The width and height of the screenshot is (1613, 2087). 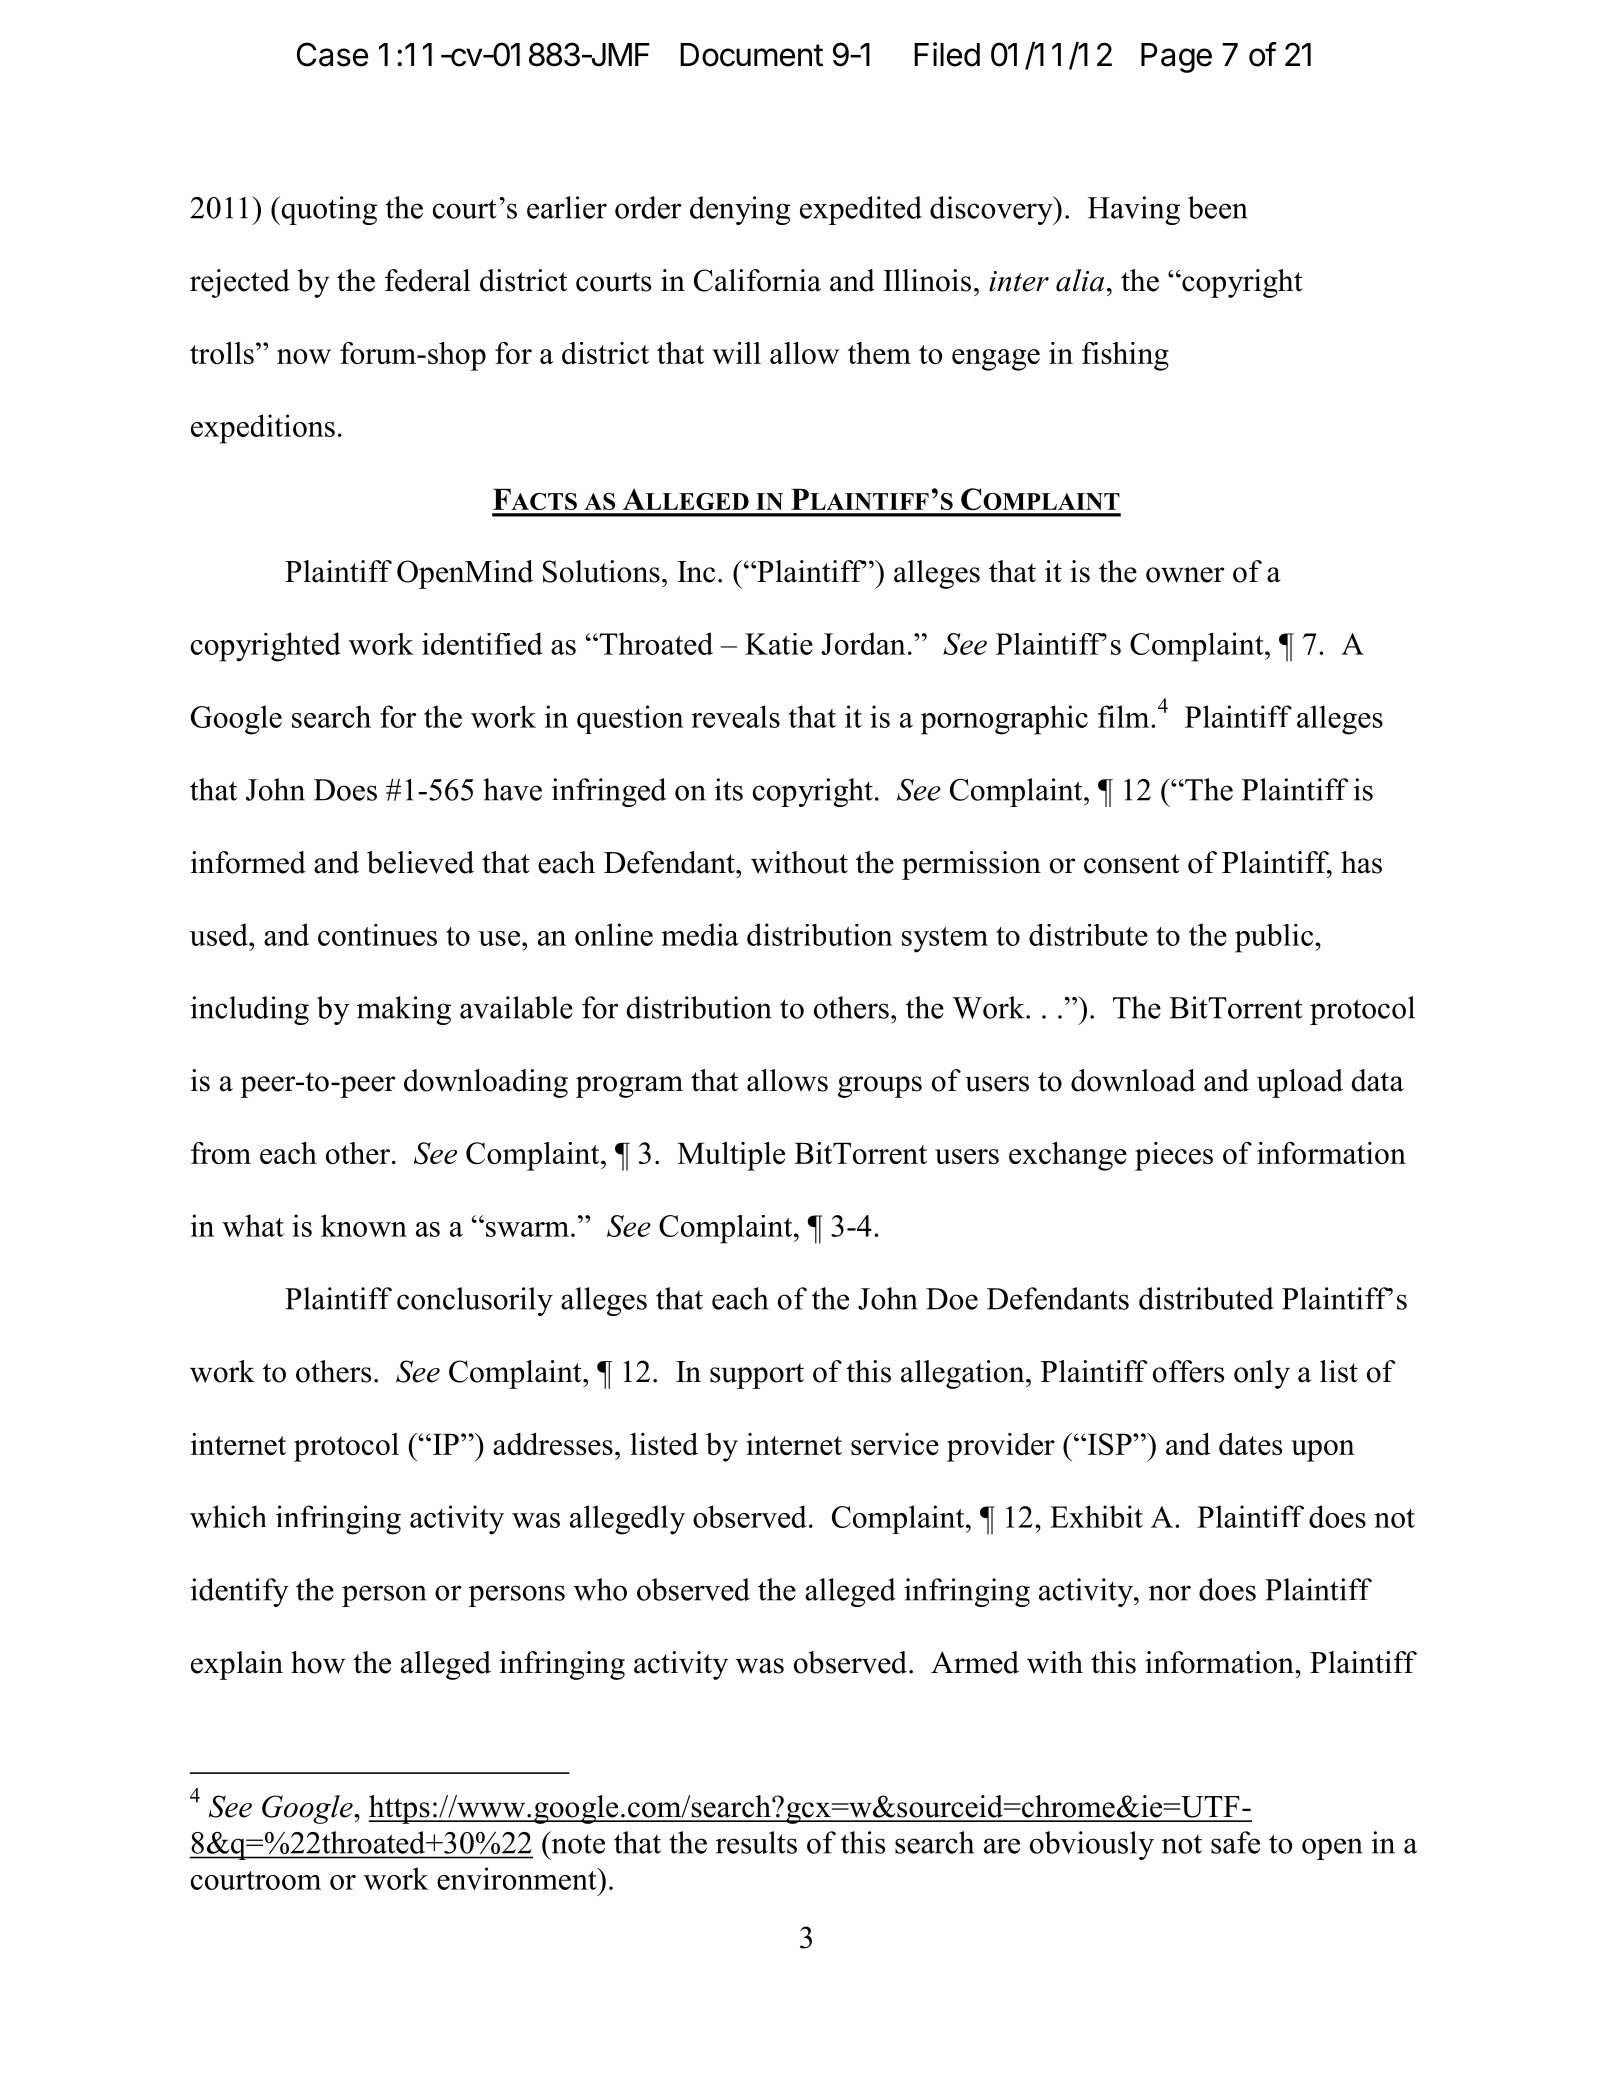 I want to click on Katie, so click(x=779, y=644).
